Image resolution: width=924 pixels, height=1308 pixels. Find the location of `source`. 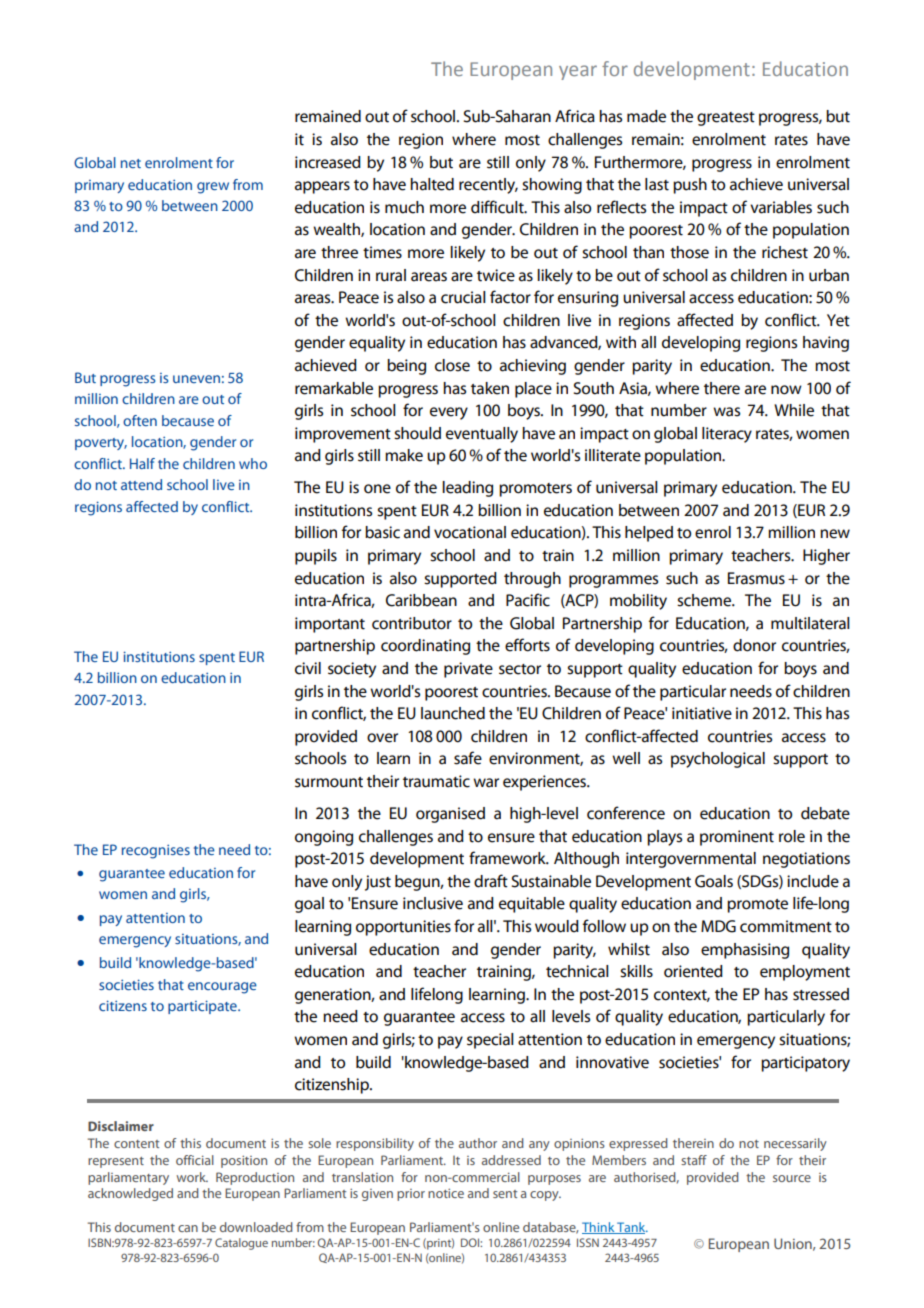

source is located at coordinates (792, 1178).
